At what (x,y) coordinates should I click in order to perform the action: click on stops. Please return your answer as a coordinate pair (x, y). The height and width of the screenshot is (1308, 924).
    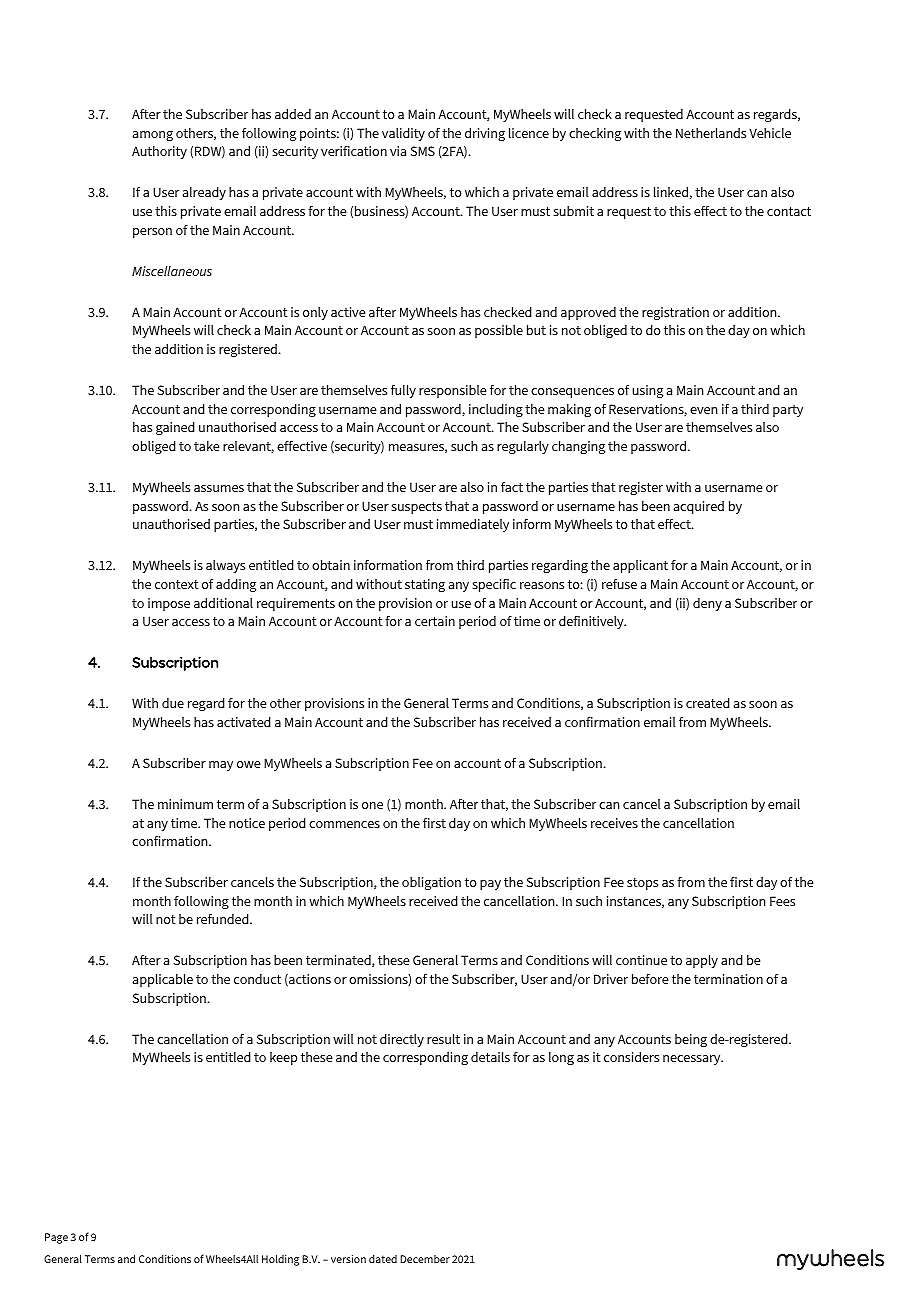
    Looking at the image, I should click on (642, 884).
